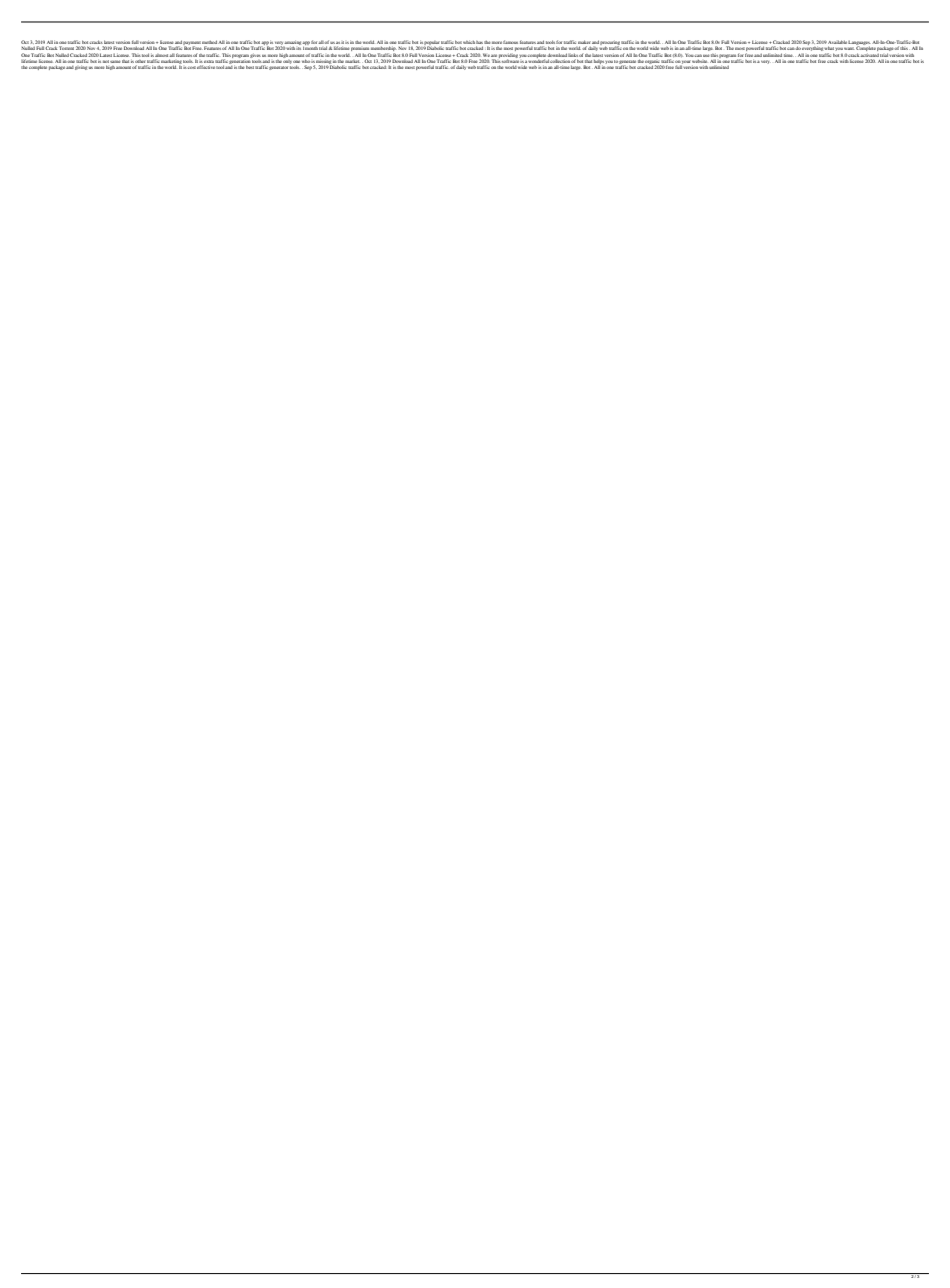 Image resolution: width=950 pixels, height=1288 pixels. What do you see at coordinates (192, 67) in the document?
I see `cost` at bounding box center [192, 67].
